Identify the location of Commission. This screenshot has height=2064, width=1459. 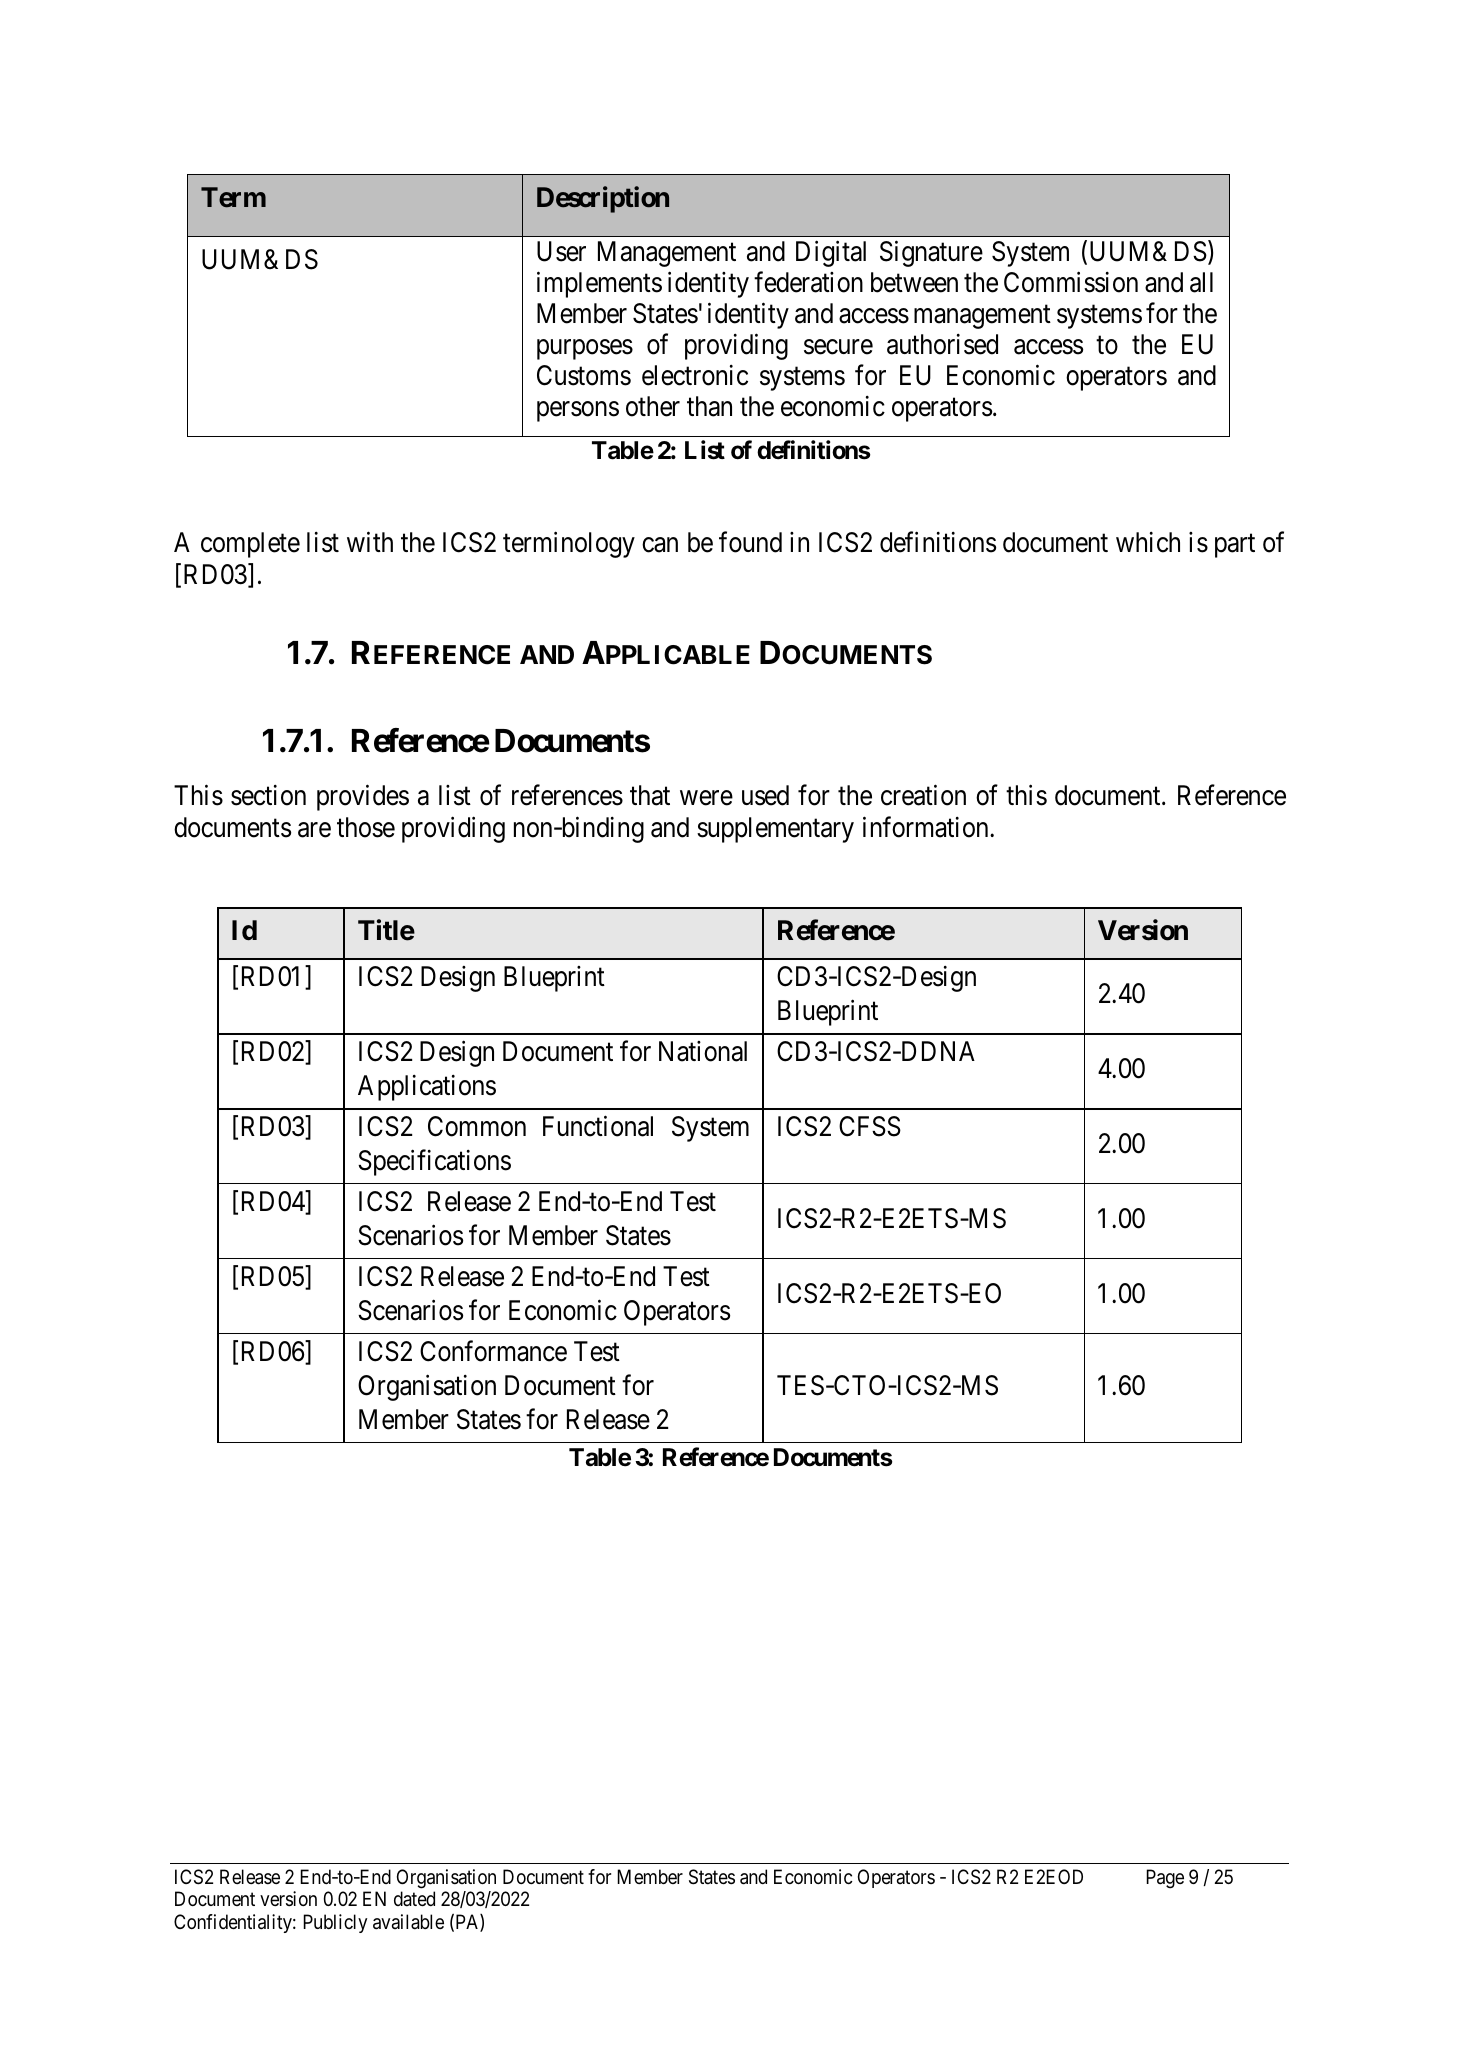
(1071, 282).
